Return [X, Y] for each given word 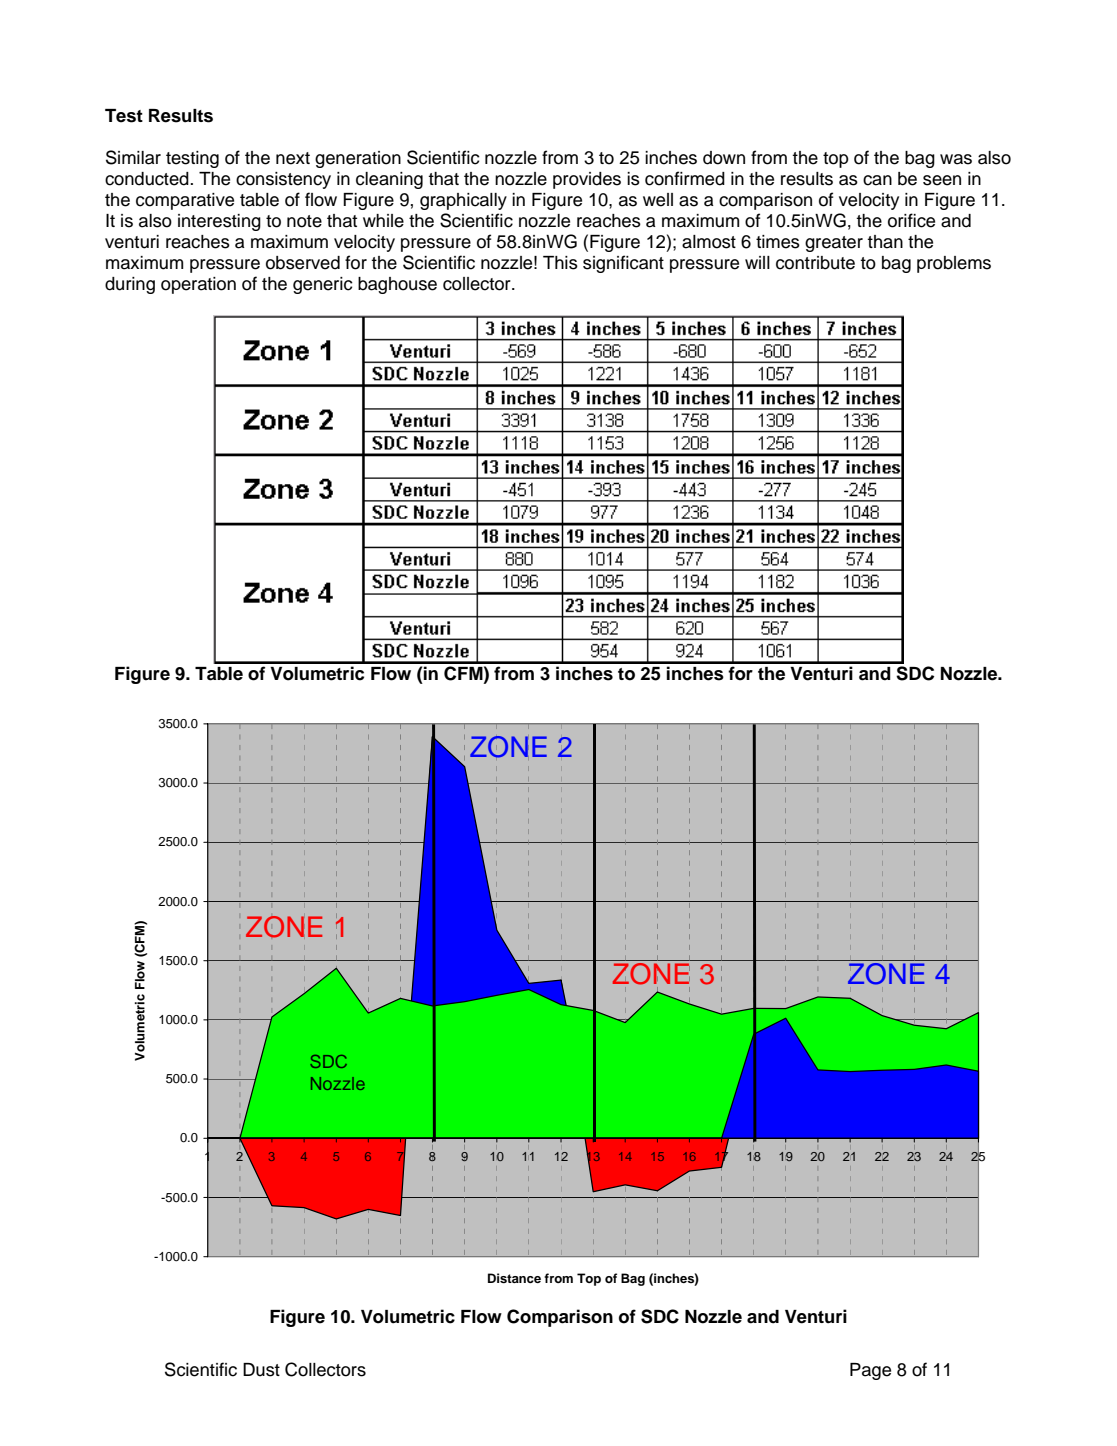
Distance [514, 1278]
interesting [219, 222]
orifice [911, 220]
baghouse [397, 285]
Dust [261, 1370]
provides [587, 180]
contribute [815, 263]
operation [198, 285]
